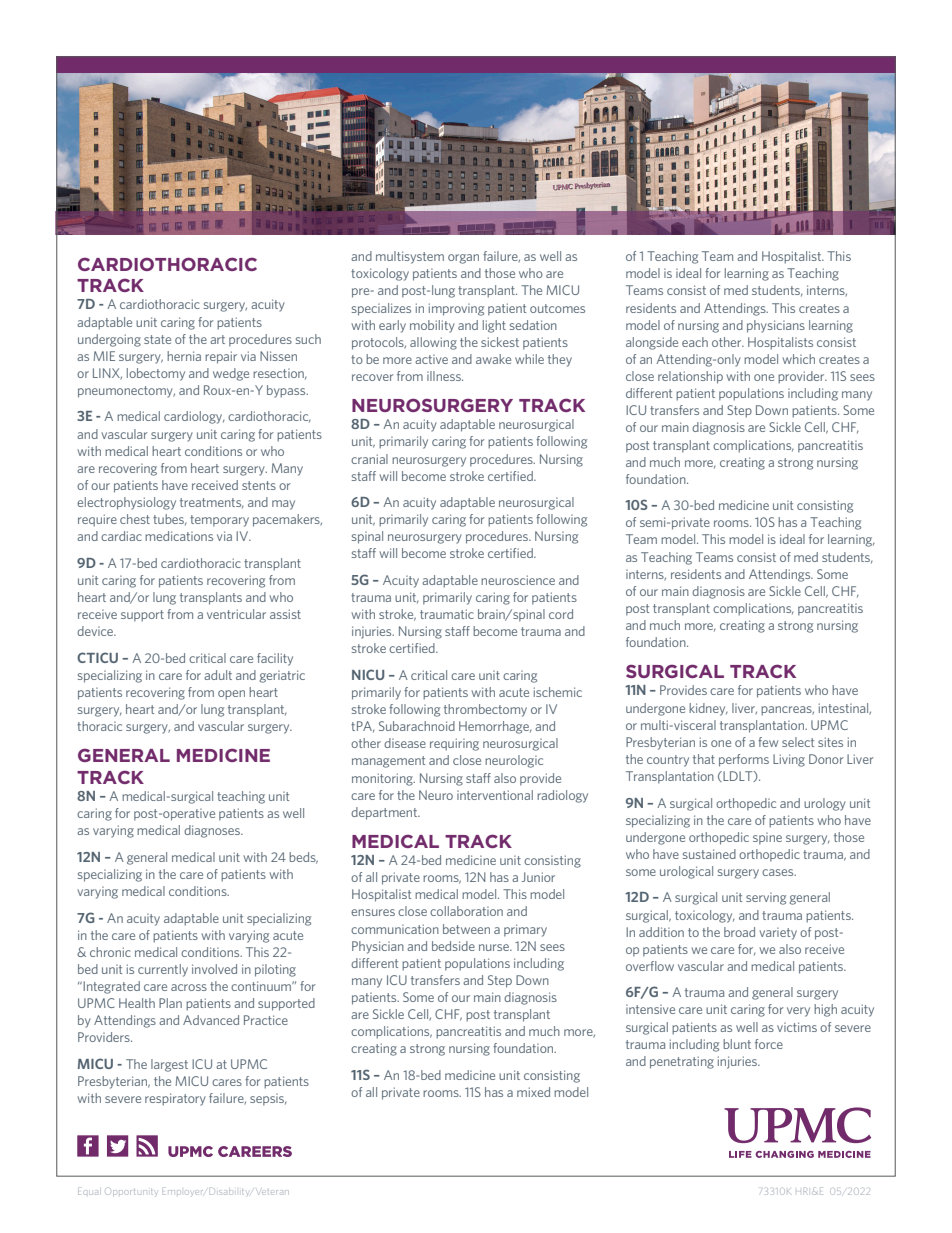 This screenshot has height=1233, width=952. Describe the element at coordinates (157, 339) in the screenshot. I see `state` at that location.
